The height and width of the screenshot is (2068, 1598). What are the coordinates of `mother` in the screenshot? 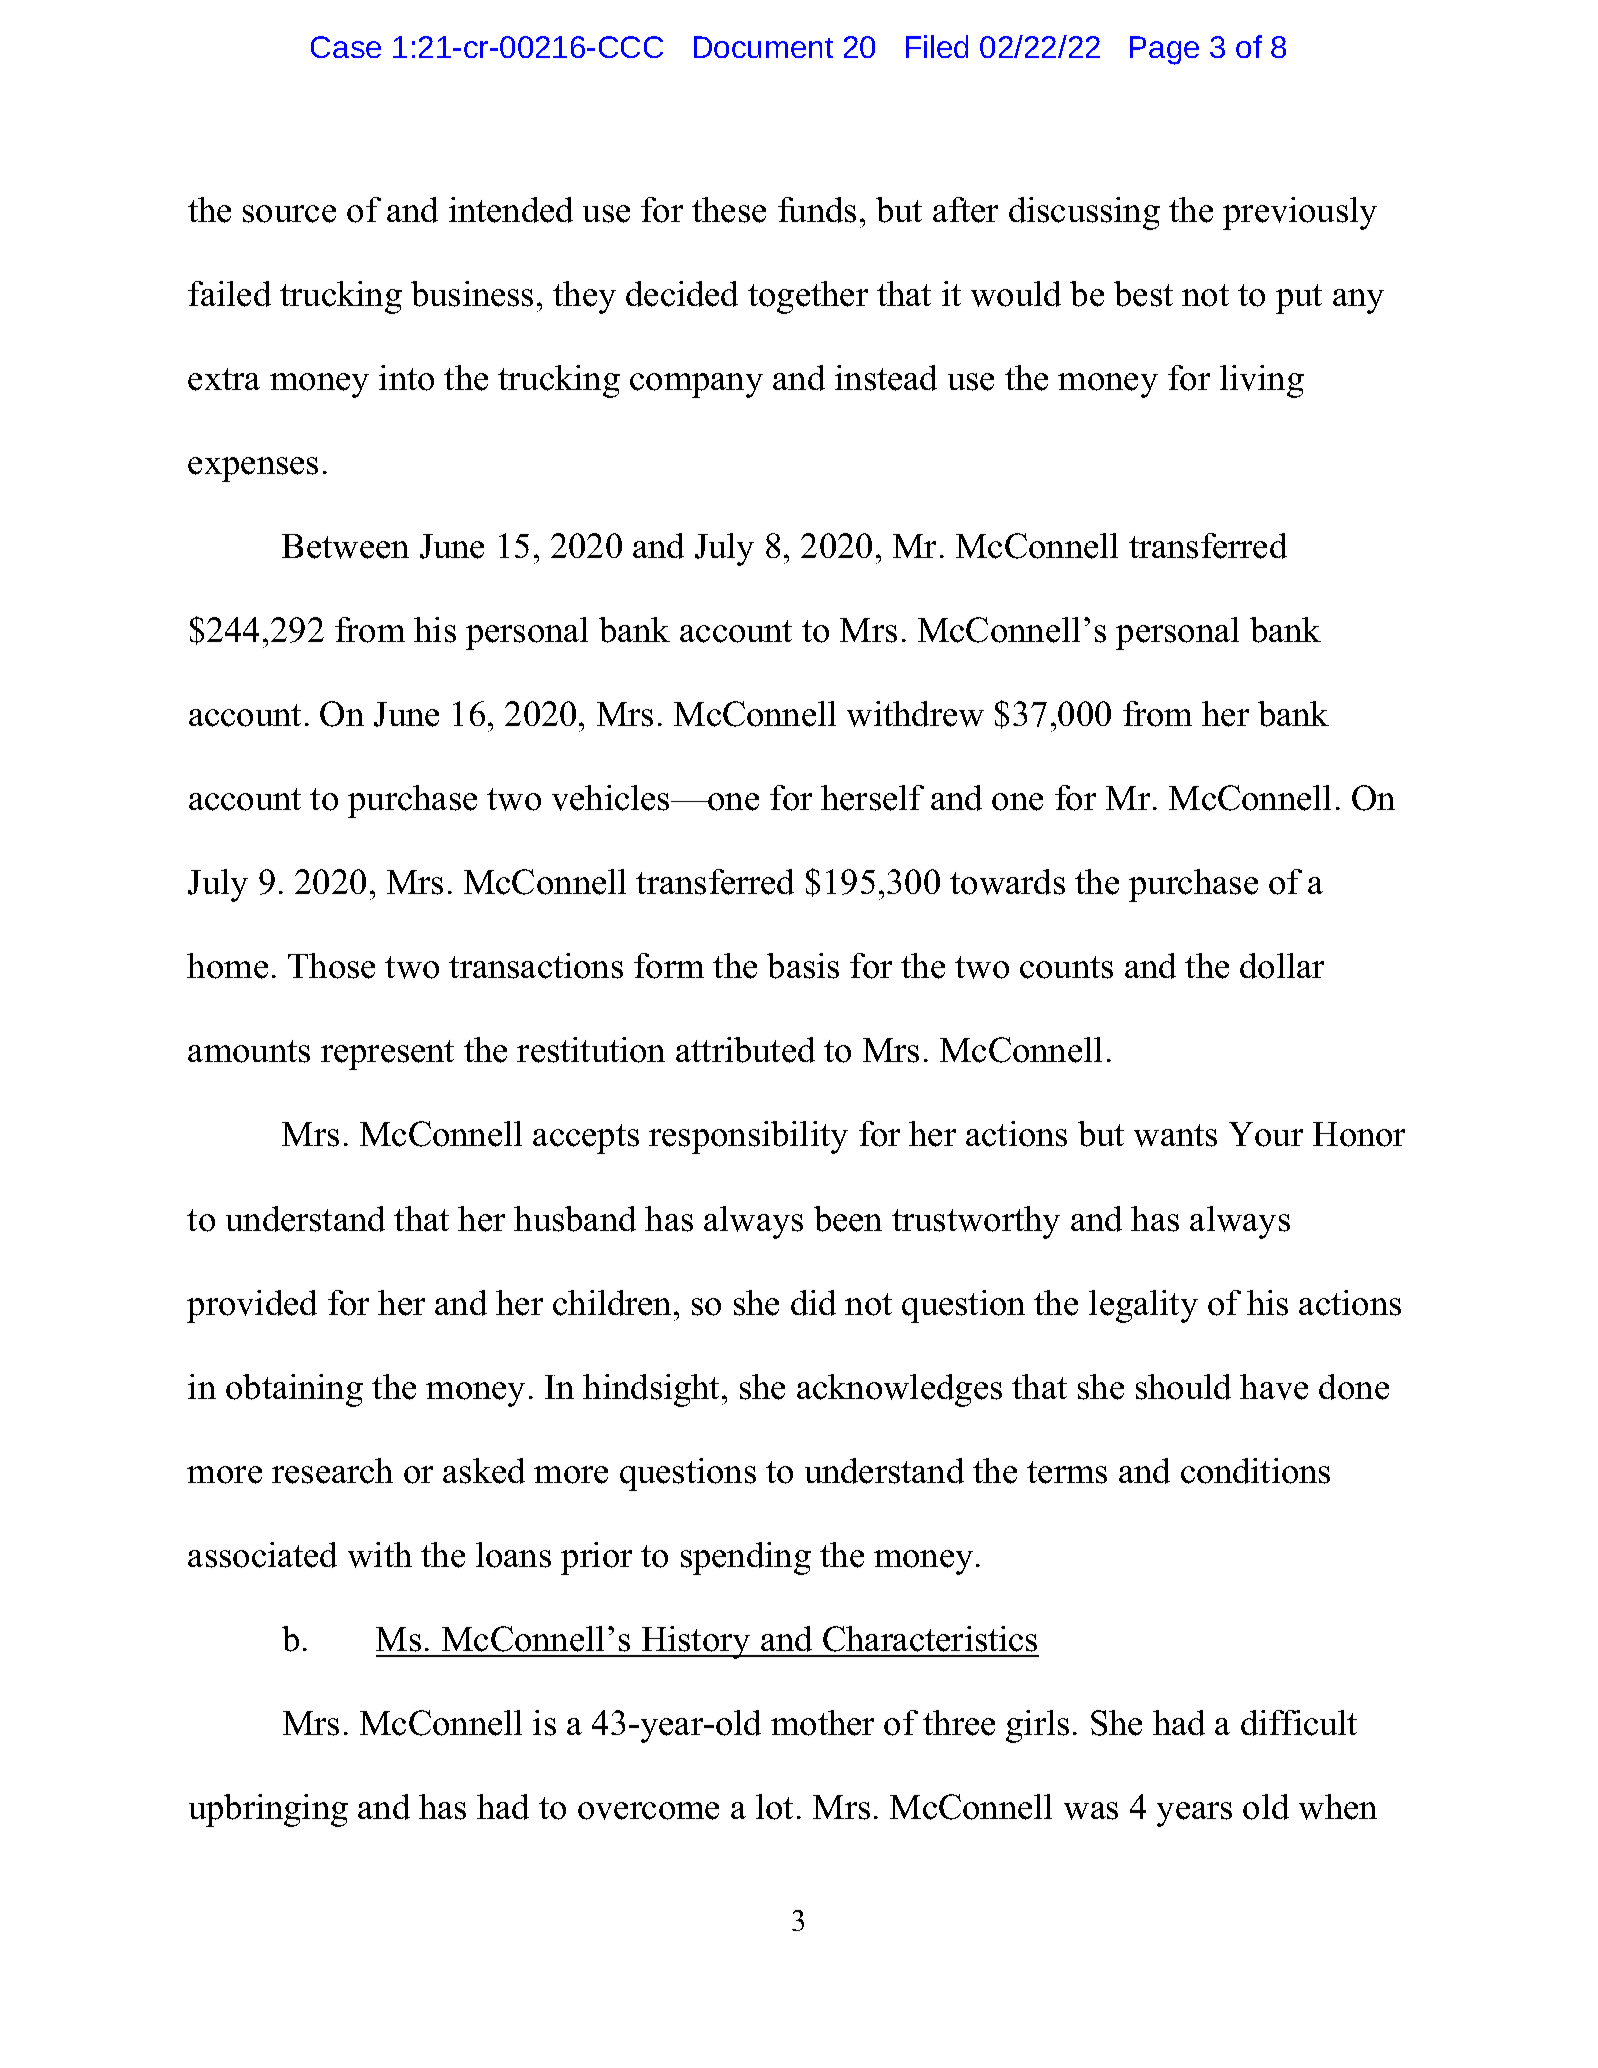 It's located at (822, 1723).
